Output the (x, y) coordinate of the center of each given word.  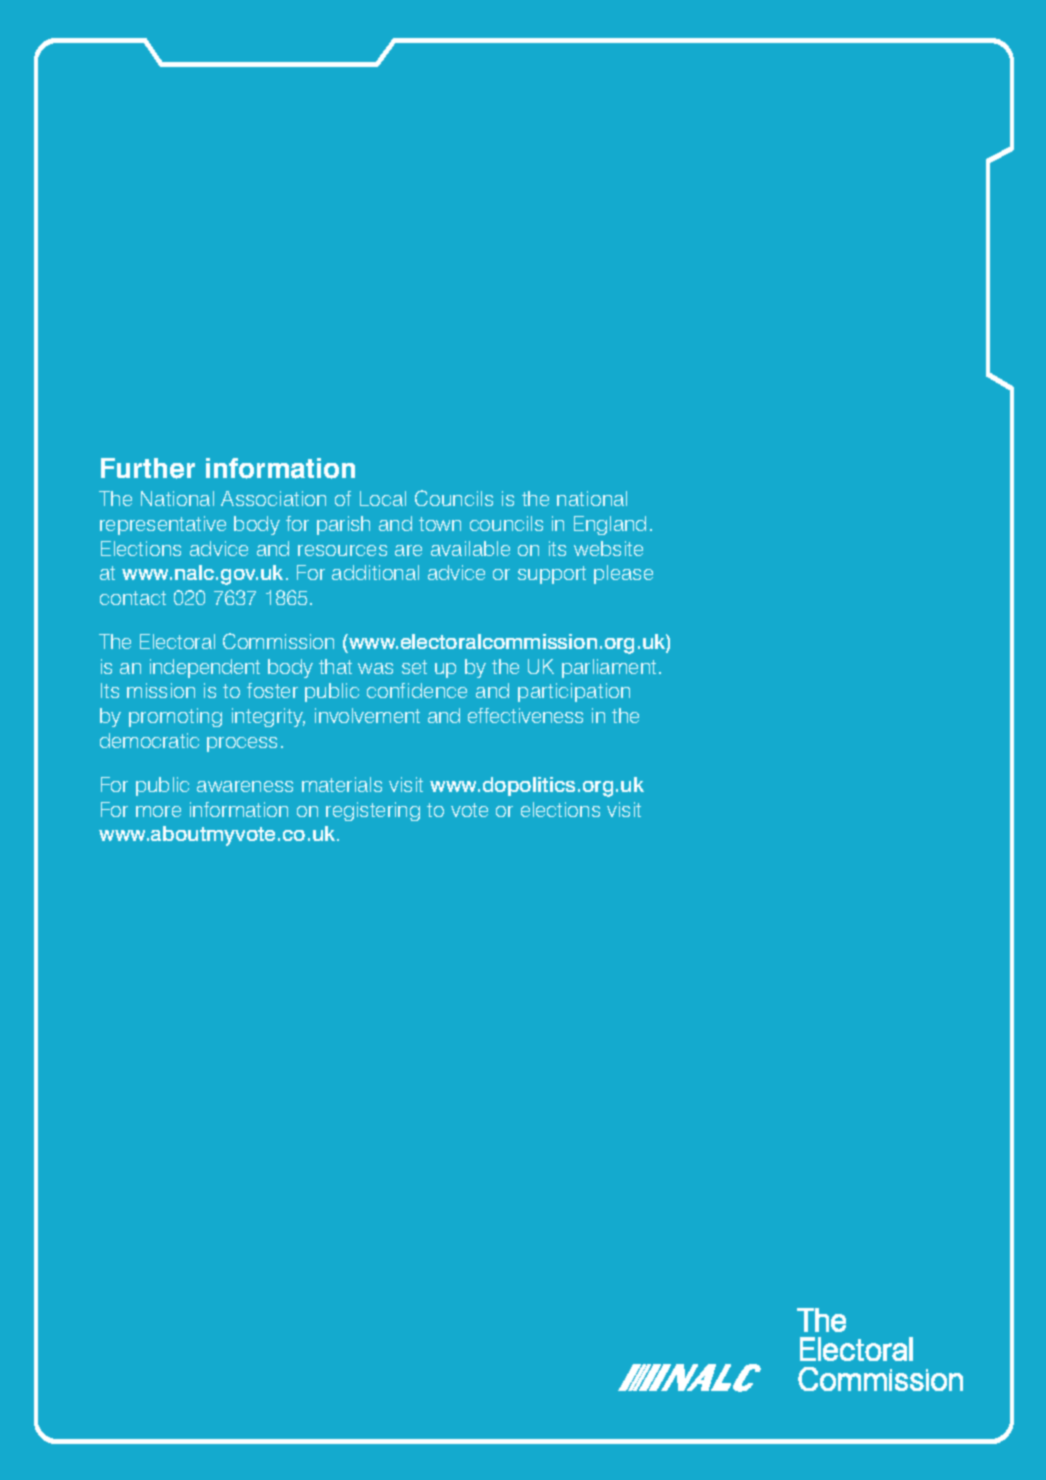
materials (342, 784)
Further (148, 468)
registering (373, 811)
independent (205, 668)
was (375, 668)
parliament (609, 668)
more (158, 811)
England (610, 525)
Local (383, 498)
